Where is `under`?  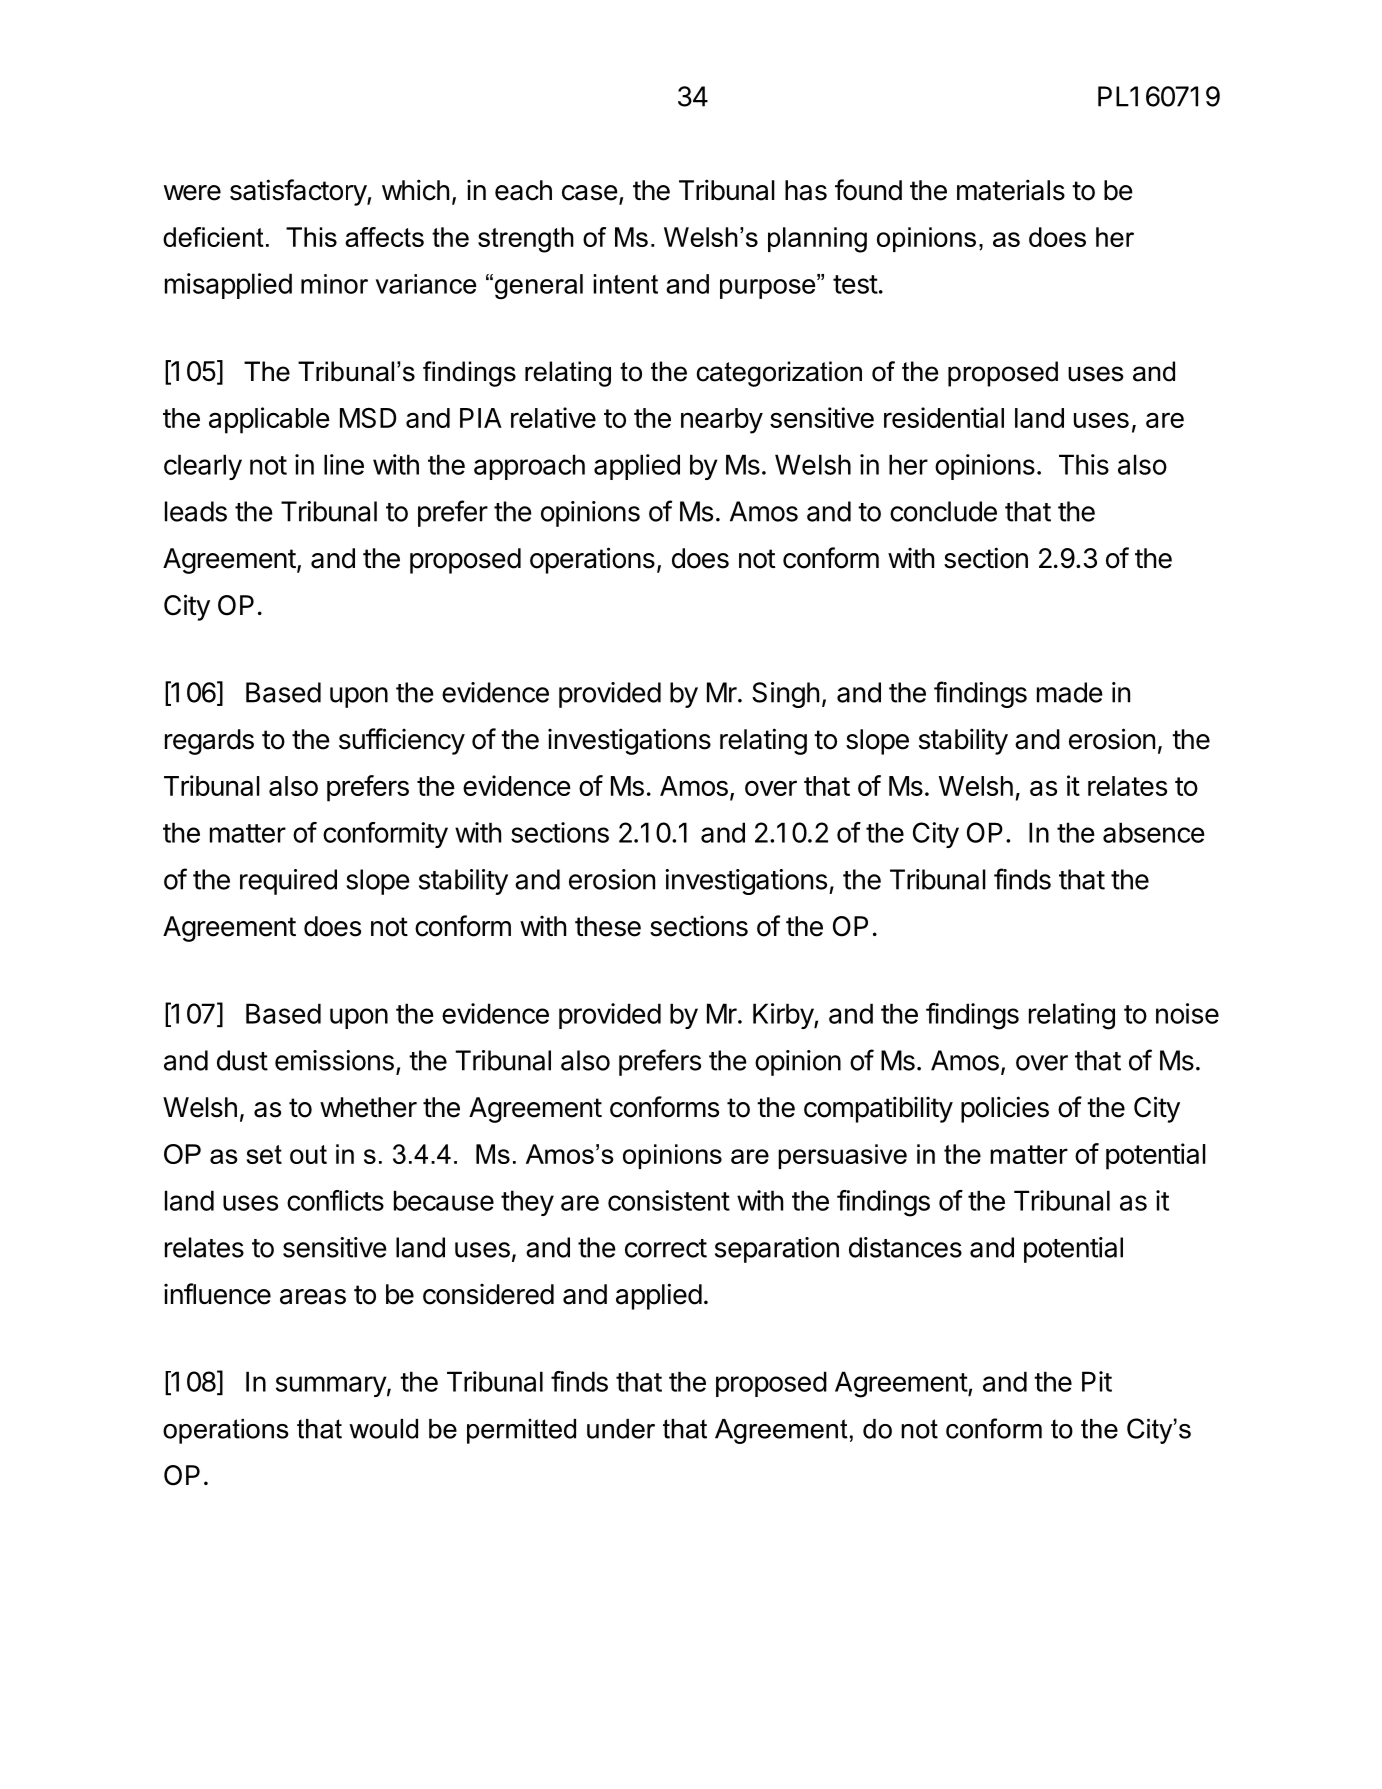
under is located at coordinates (621, 1429).
